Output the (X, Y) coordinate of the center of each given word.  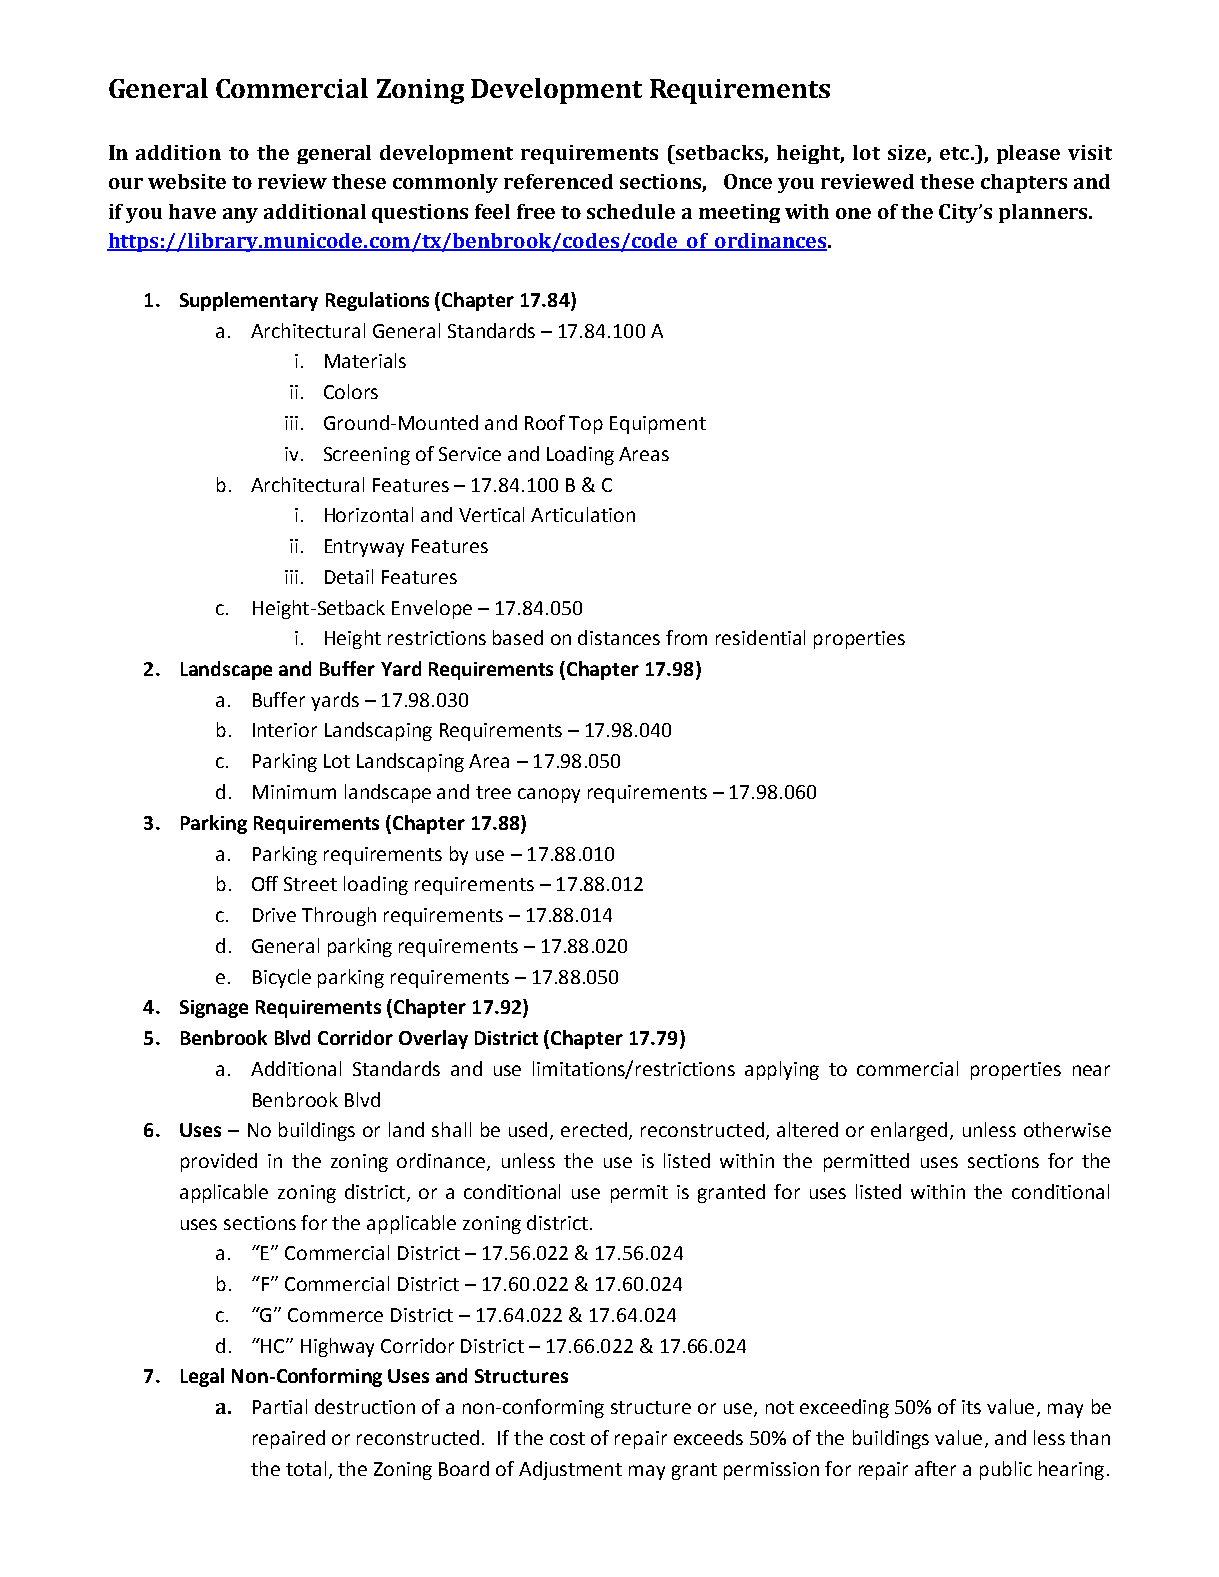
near (1091, 1070)
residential (760, 637)
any (240, 215)
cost (567, 1438)
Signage (214, 1009)
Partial (280, 1406)
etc (954, 153)
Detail (349, 576)
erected (595, 1131)
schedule (631, 211)
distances (619, 637)
